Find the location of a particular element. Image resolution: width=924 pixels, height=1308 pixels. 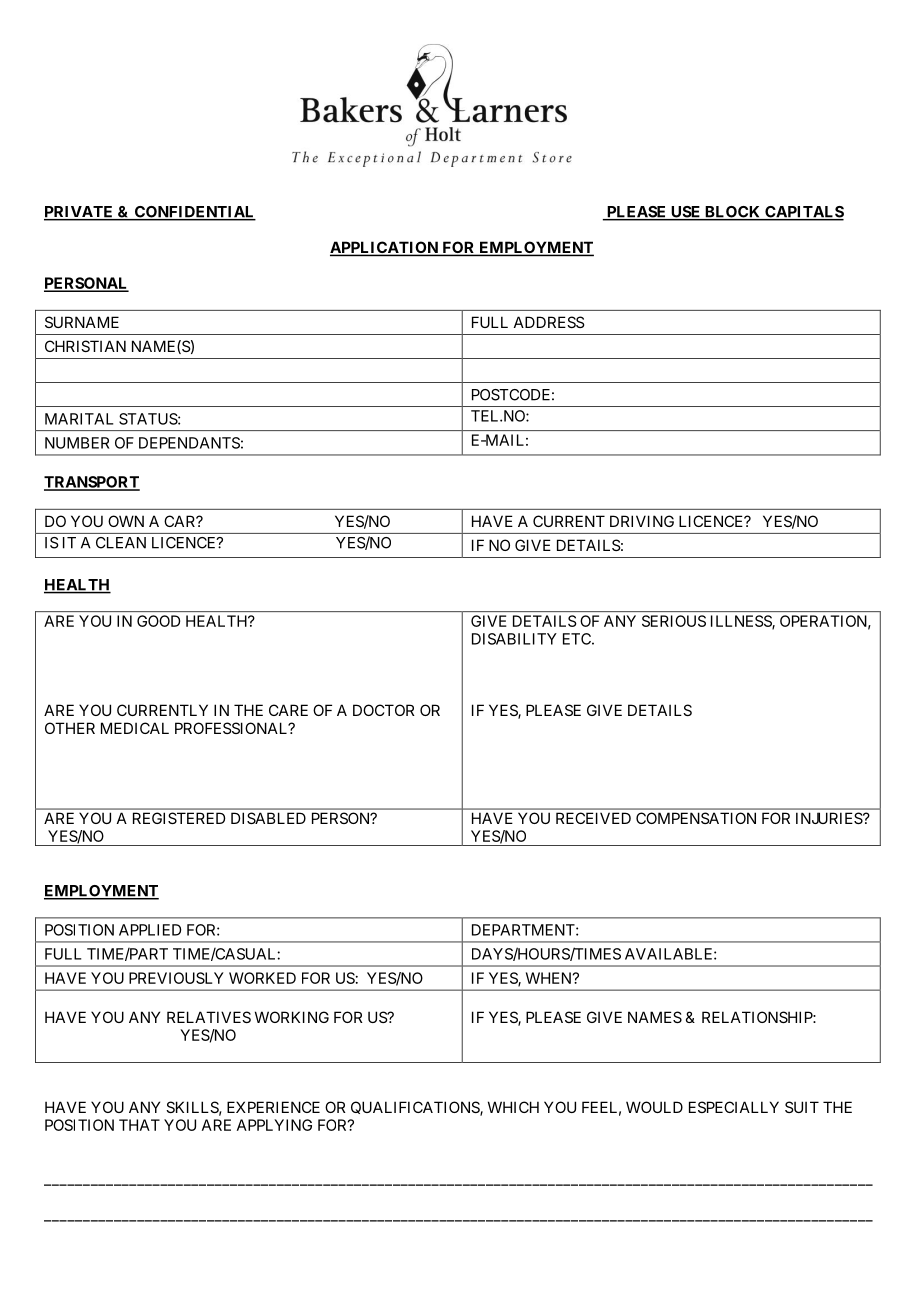

DRIVING is located at coordinates (642, 521).
